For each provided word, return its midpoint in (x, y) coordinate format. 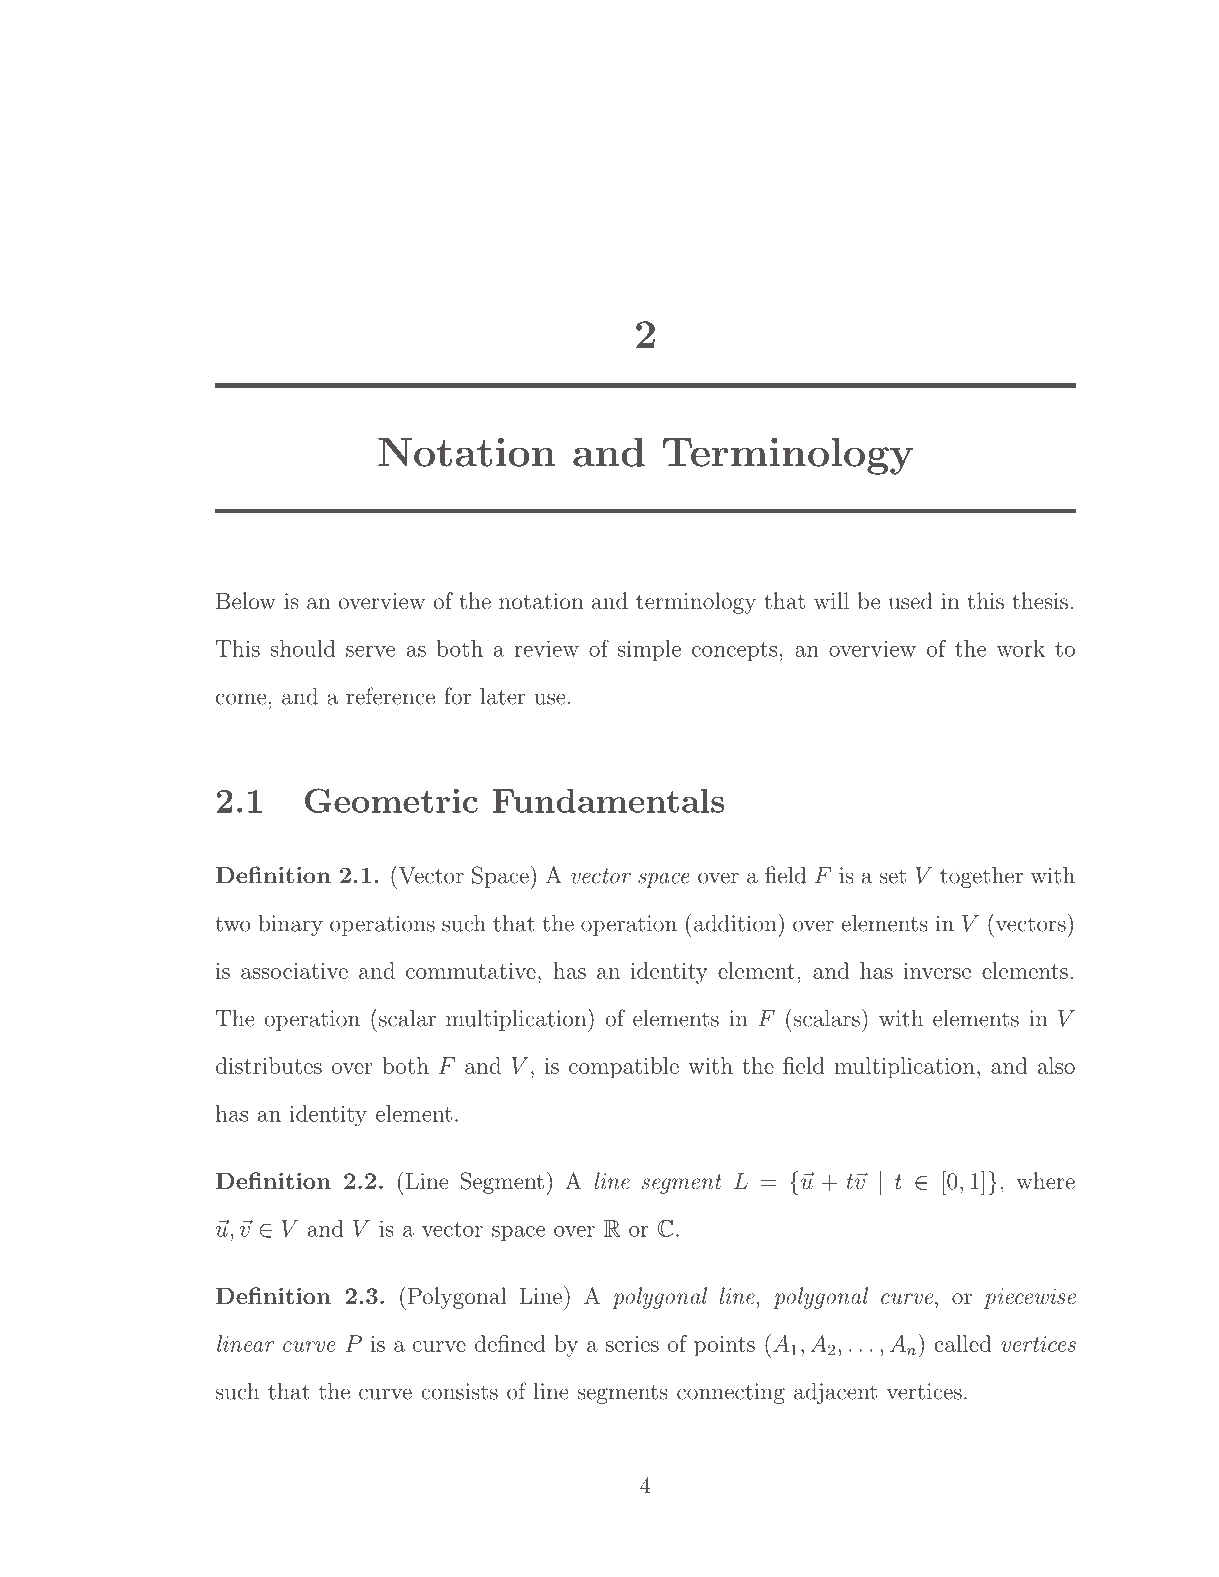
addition (736, 922)
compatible (624, 1068)
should (303, 648)
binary (290, 925)
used (911, 600)
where (1045, 1180)
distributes (269, 1065)
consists (459, 1391)
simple (649, 650)
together (981, 877)
